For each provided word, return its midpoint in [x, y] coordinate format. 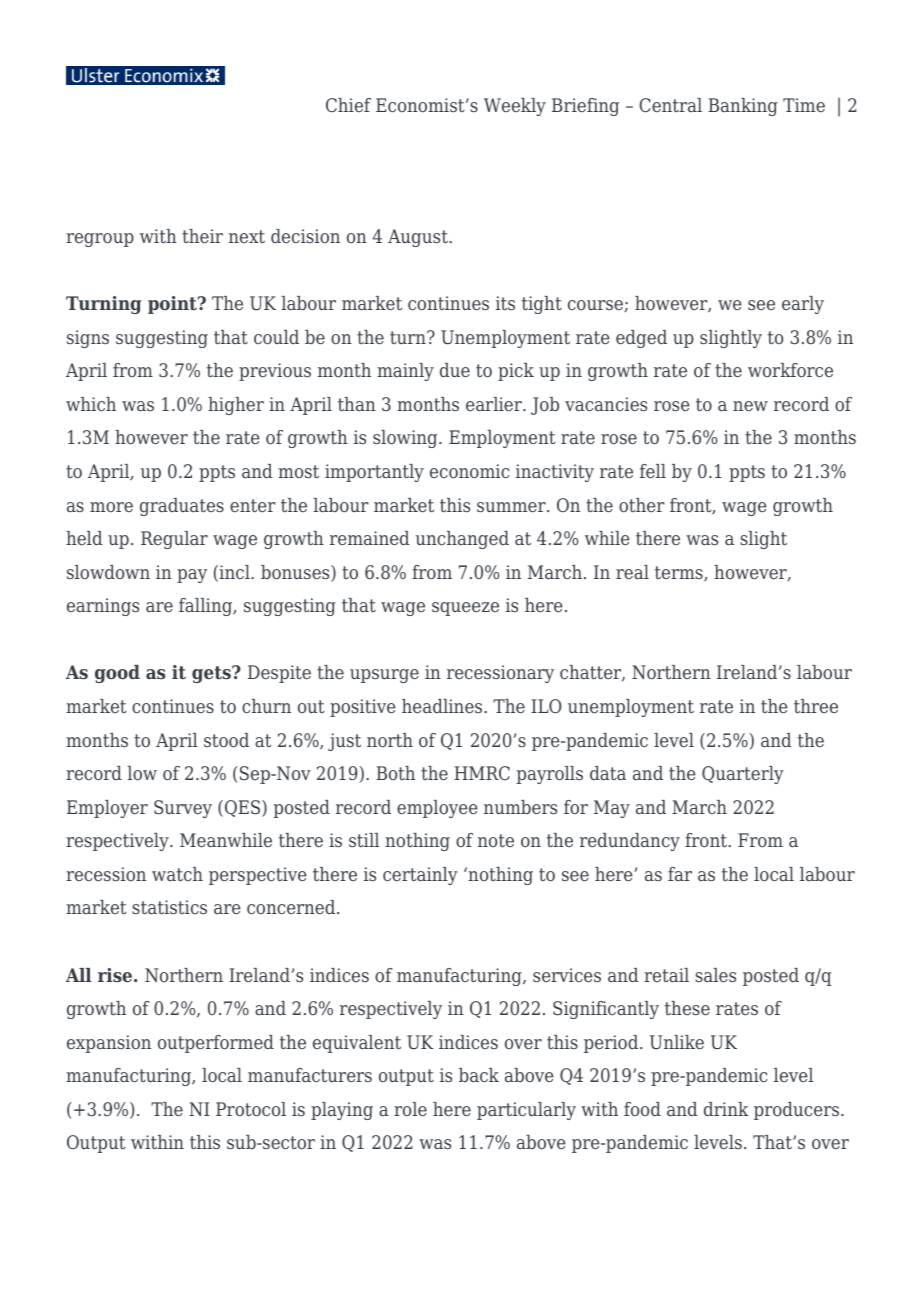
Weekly [515, 107]
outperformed [216, 1044]
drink [726, 1109]
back [479, 1075]
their [202, 236]
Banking [743, 107]
